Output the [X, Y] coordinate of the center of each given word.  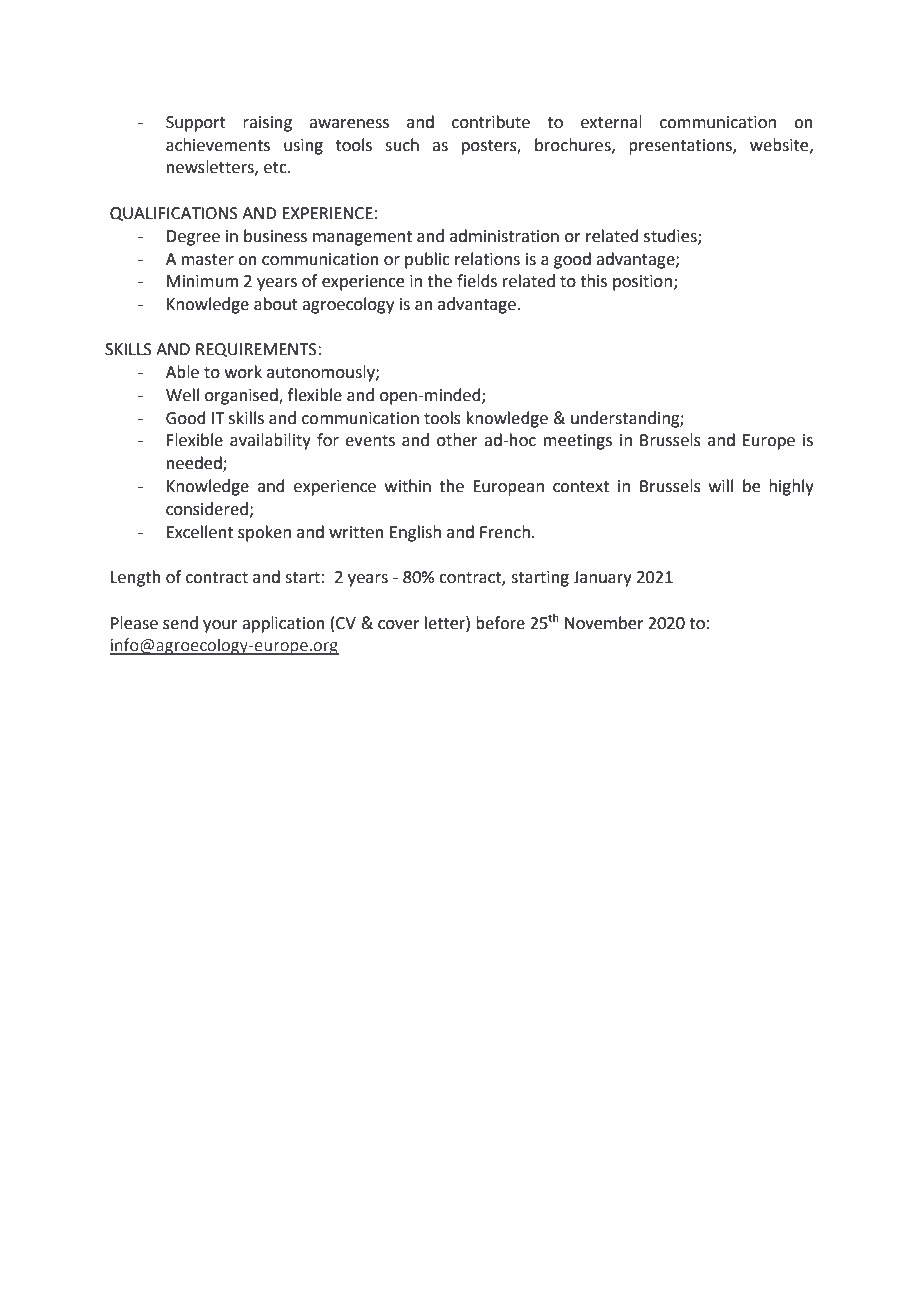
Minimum [202, 281]
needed [195, 464]
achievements [218, 145]
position [642, 283]
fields [477, 281]
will [721, 485]
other [457, 440]
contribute [491, 122]
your [220, 626]
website [780, 145]
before [500, 623]
